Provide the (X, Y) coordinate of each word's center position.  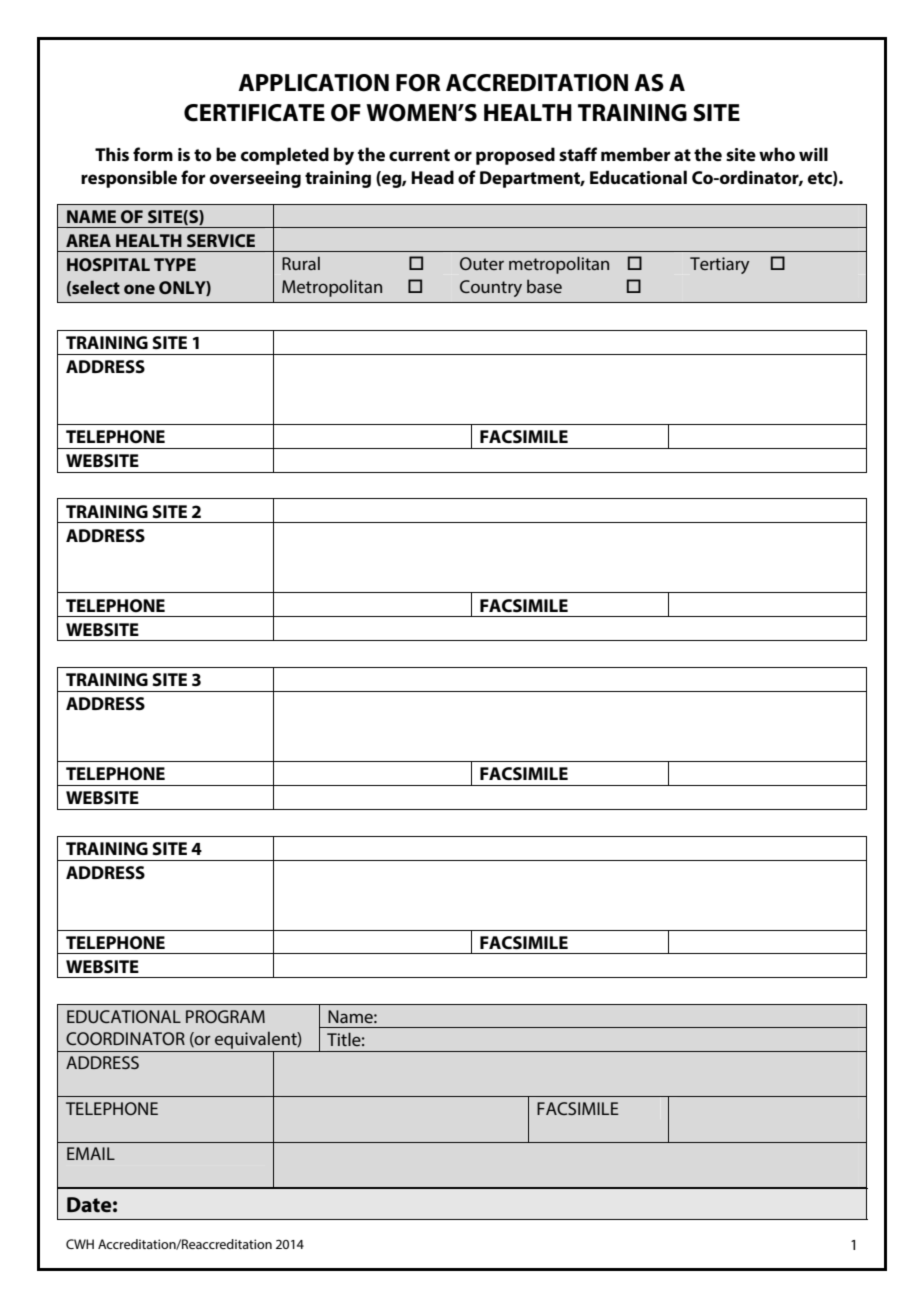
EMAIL (91, 1153)
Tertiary (720, 265)
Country (491, 288)
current (419, 155)
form (153, 154)
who (777, 154)
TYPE (175, 264)
